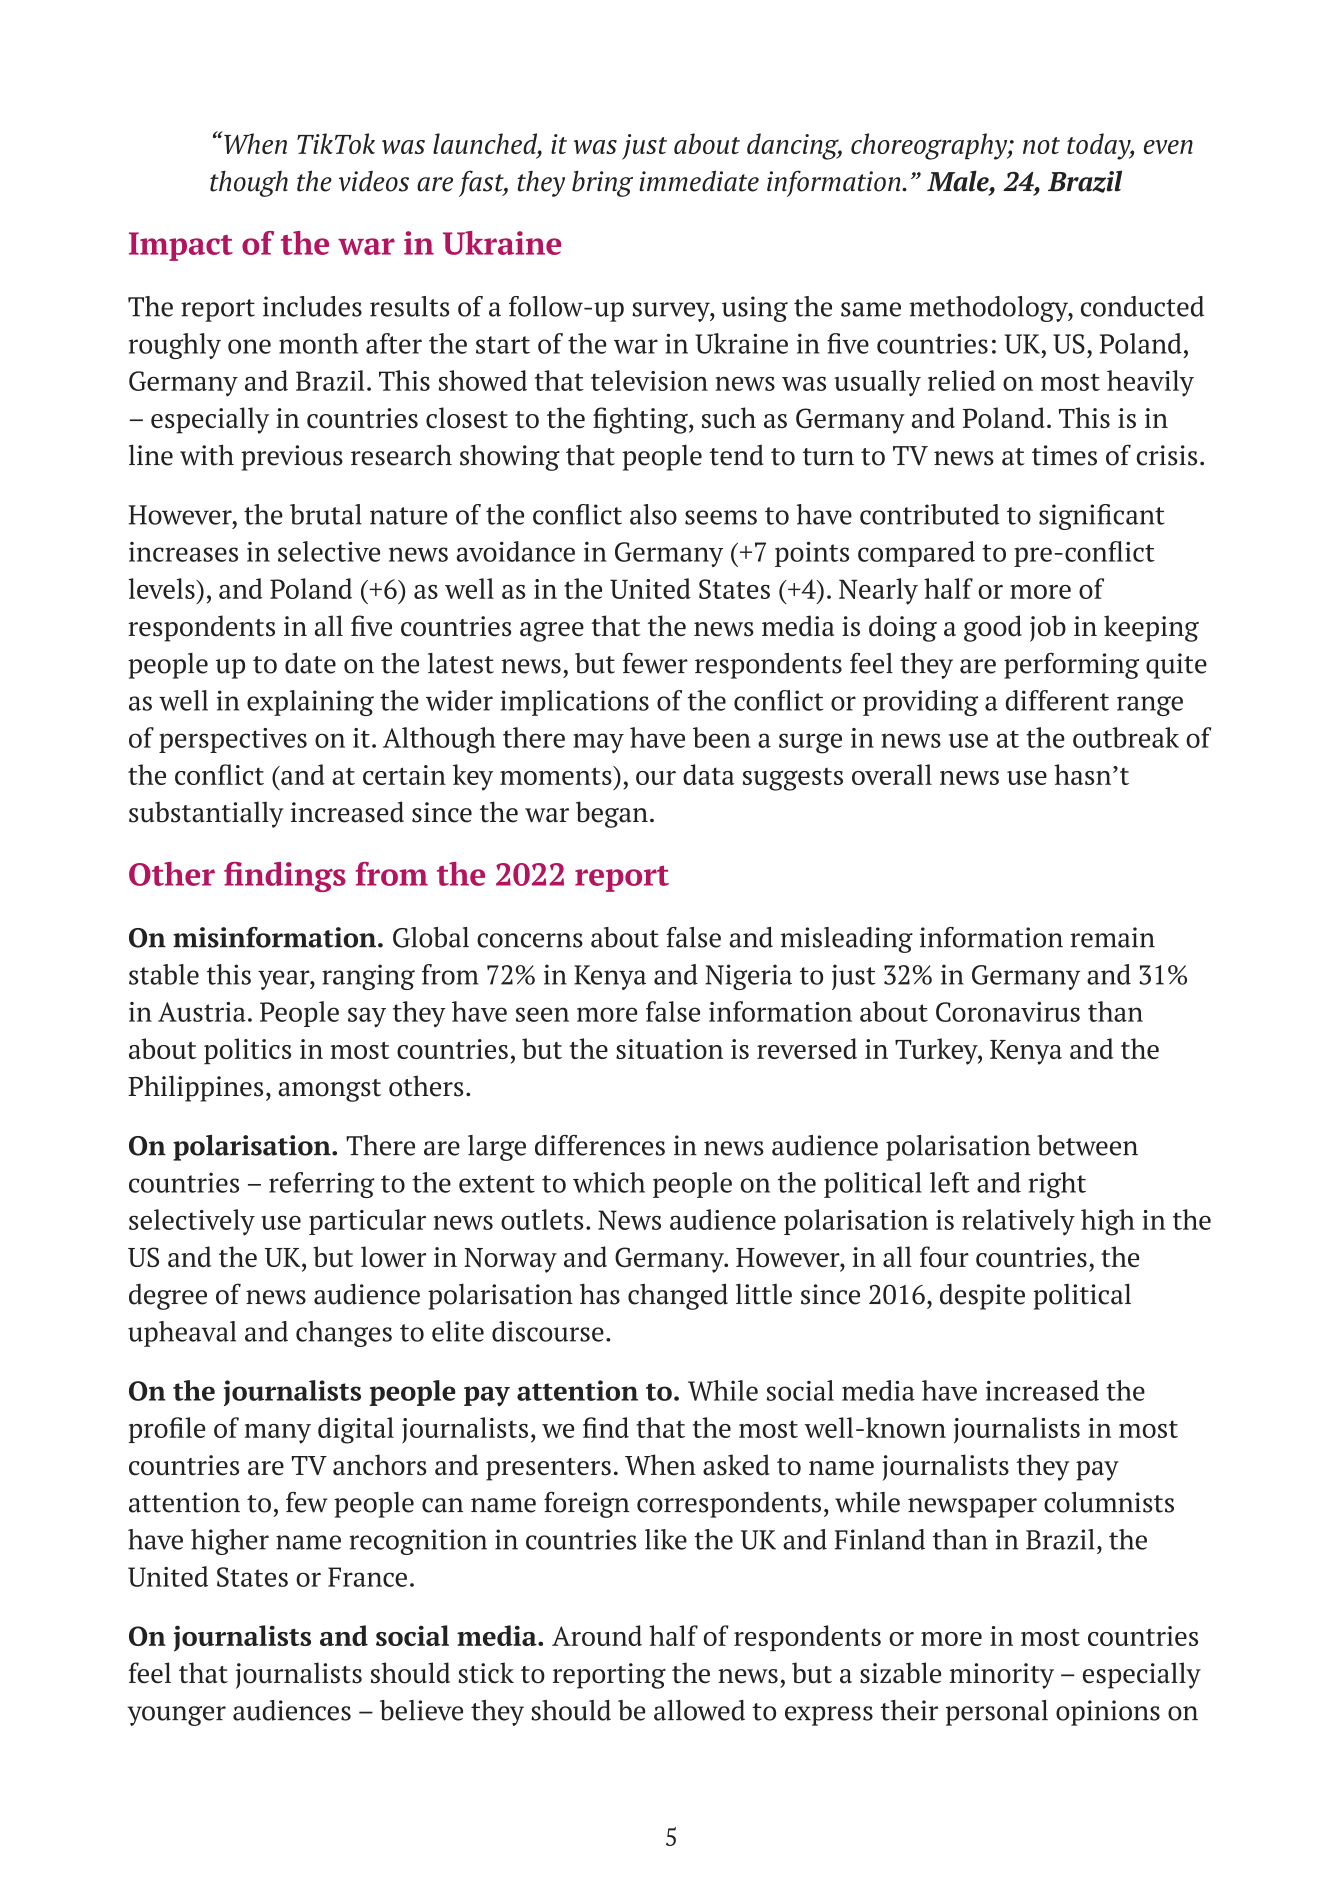 This image has height=1899, width=1344. What do you see at coordinates (1041, 145) in the image?
I see `not` at bounding box center [1041, 145].
